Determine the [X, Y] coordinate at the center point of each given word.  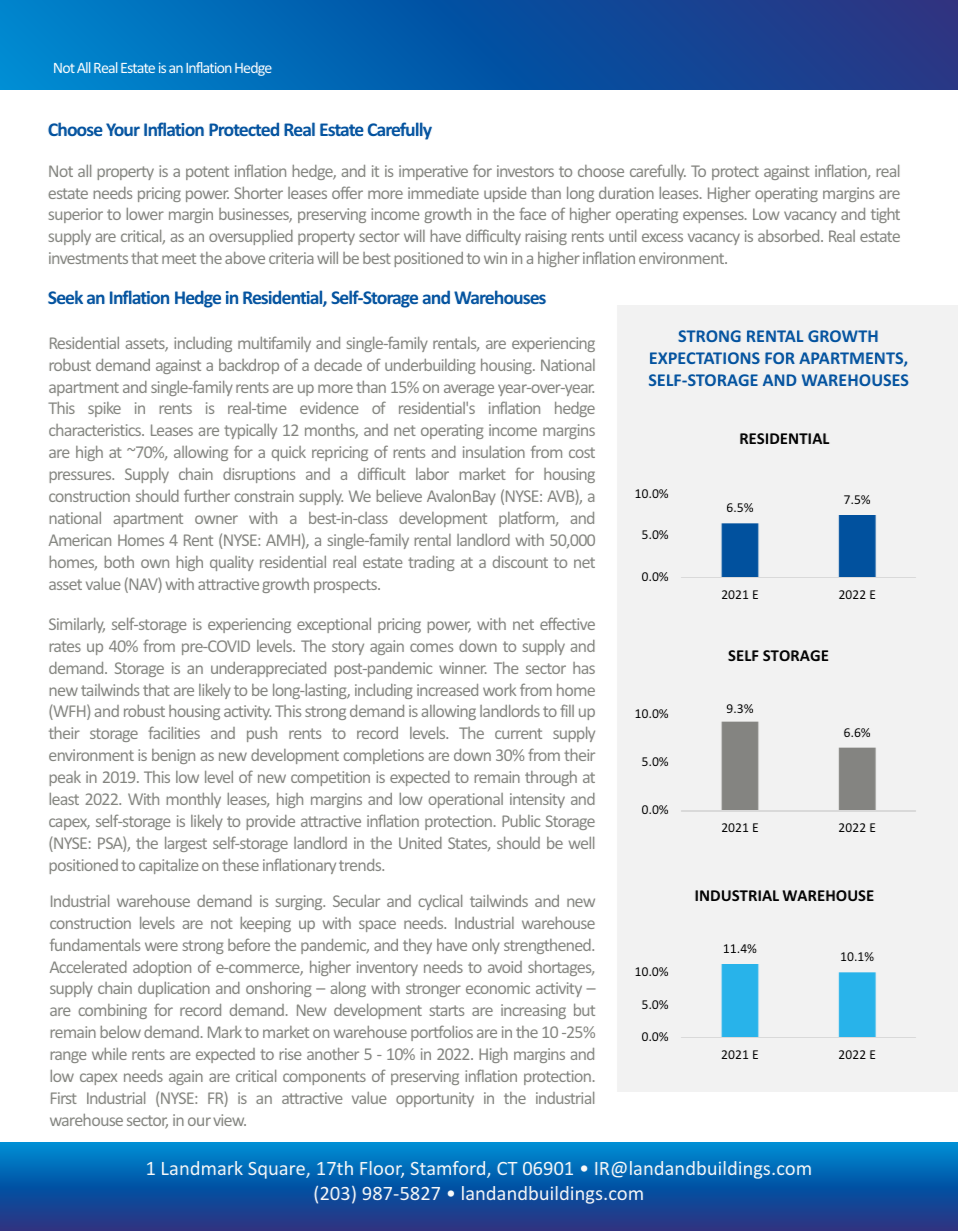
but [584, 1009]
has [584, 668]
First [64, 1098]
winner [463, 668]
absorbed [790, 236]
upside [505, 194]
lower [145, 213]
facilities [174, 732]
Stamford [449, 1169]
